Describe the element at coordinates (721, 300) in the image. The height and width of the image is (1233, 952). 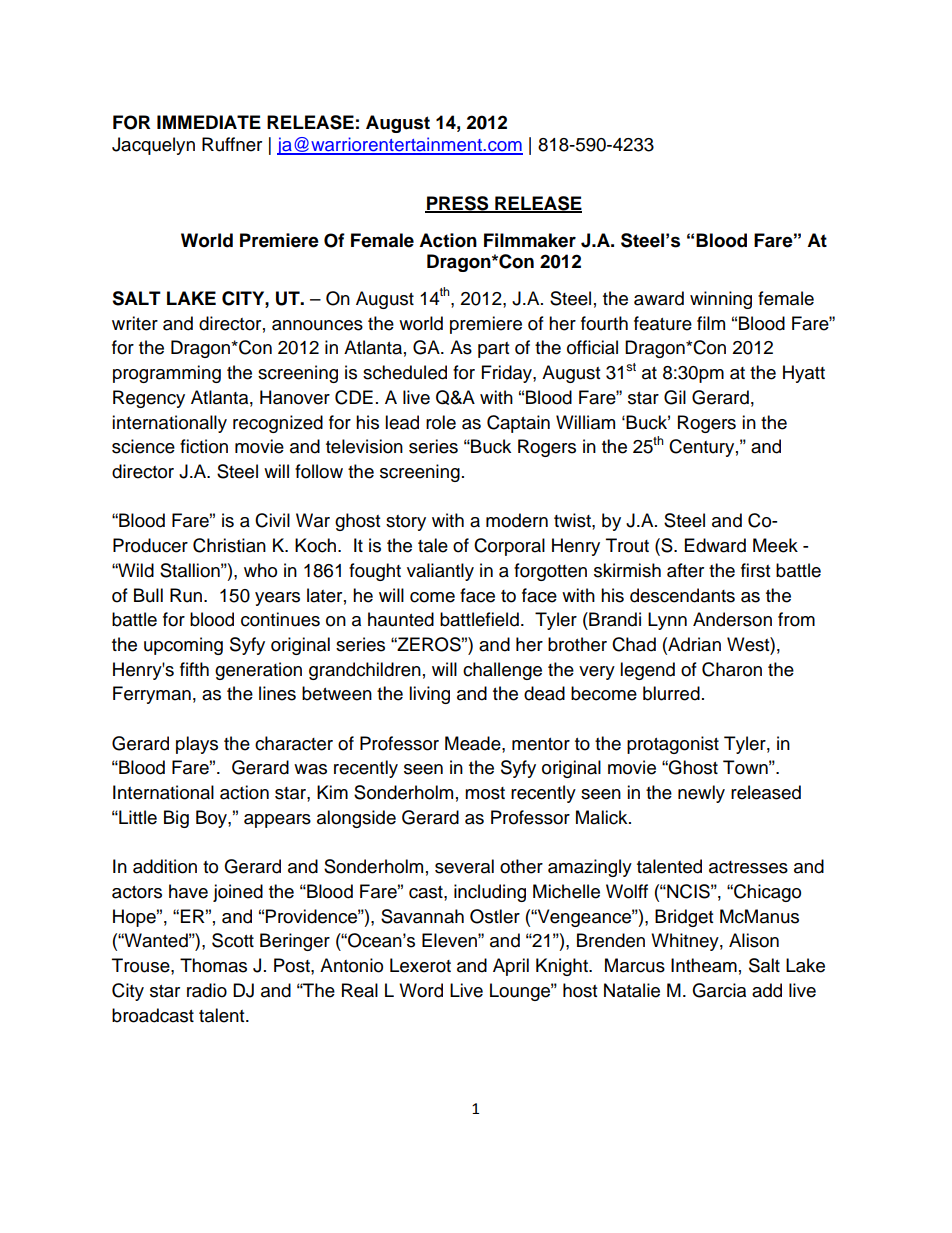
I see `winning` at that location.
